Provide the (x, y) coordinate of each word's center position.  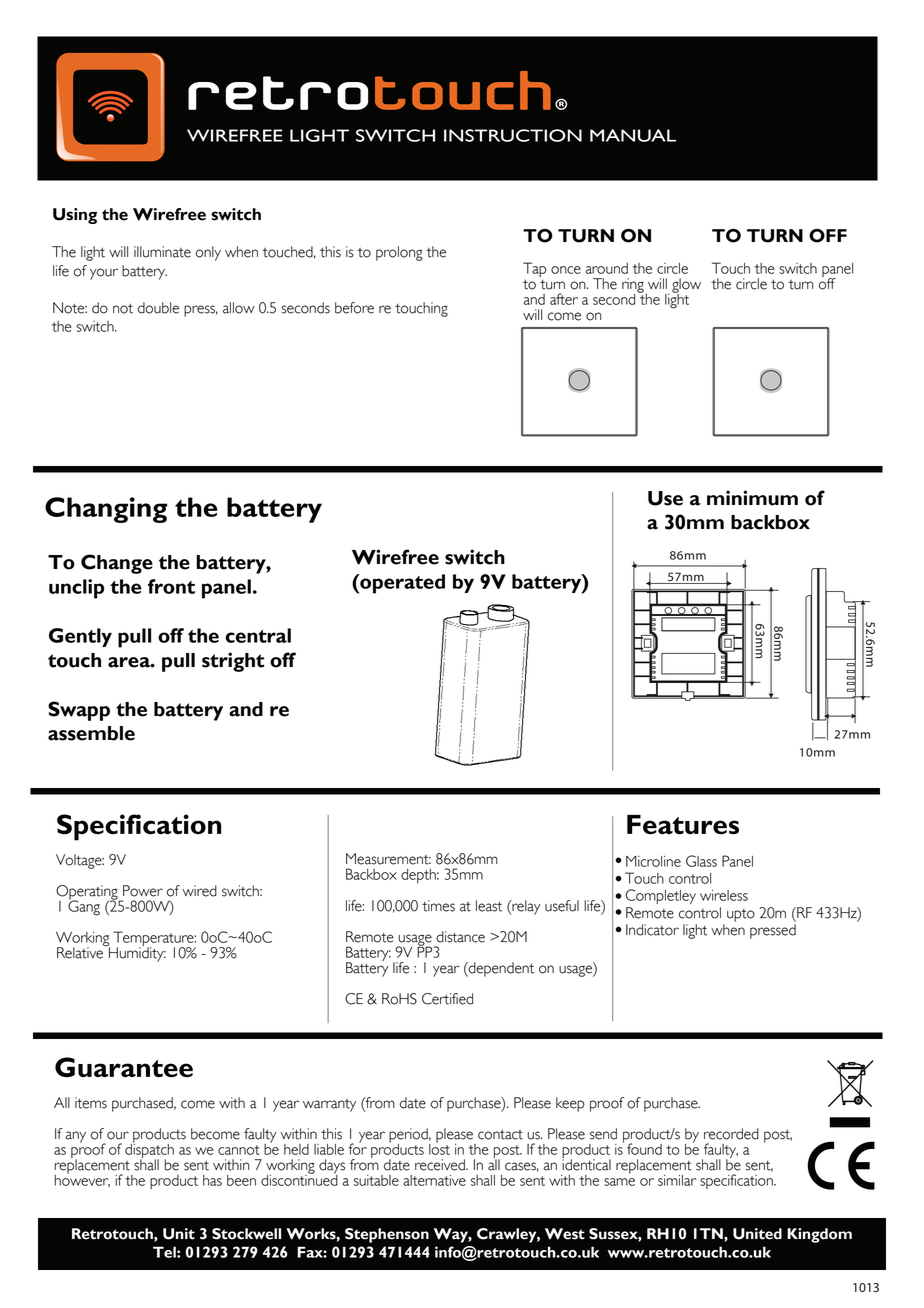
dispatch (149, 1151)
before (354, 308)
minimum (752, 498)
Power (143, 891)
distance (460, 937)
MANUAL (633, 135)
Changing (106, 510)
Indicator (652, 930)
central (258, 635)
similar (677, 1180)
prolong (399, 253)
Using (75, 216)
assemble (91, 733)
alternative (434, 1180)
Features (683, 825)
